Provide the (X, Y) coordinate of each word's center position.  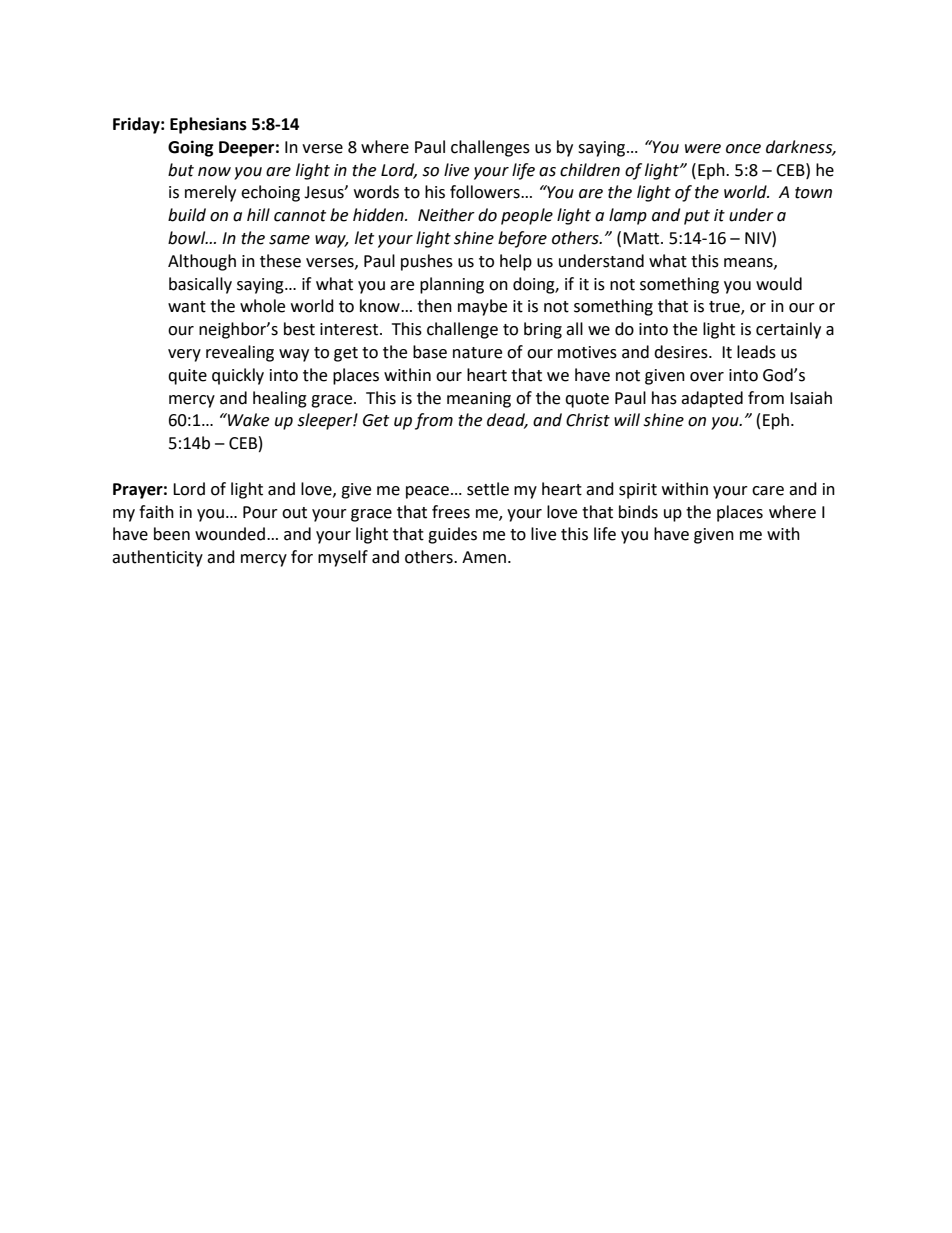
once (743, 149)
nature (477, 353)
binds (638, 512)
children (590, 170)
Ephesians (208, 125)
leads (756, 352)
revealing (240, 353)
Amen (484, 557)
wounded (230, 534)
